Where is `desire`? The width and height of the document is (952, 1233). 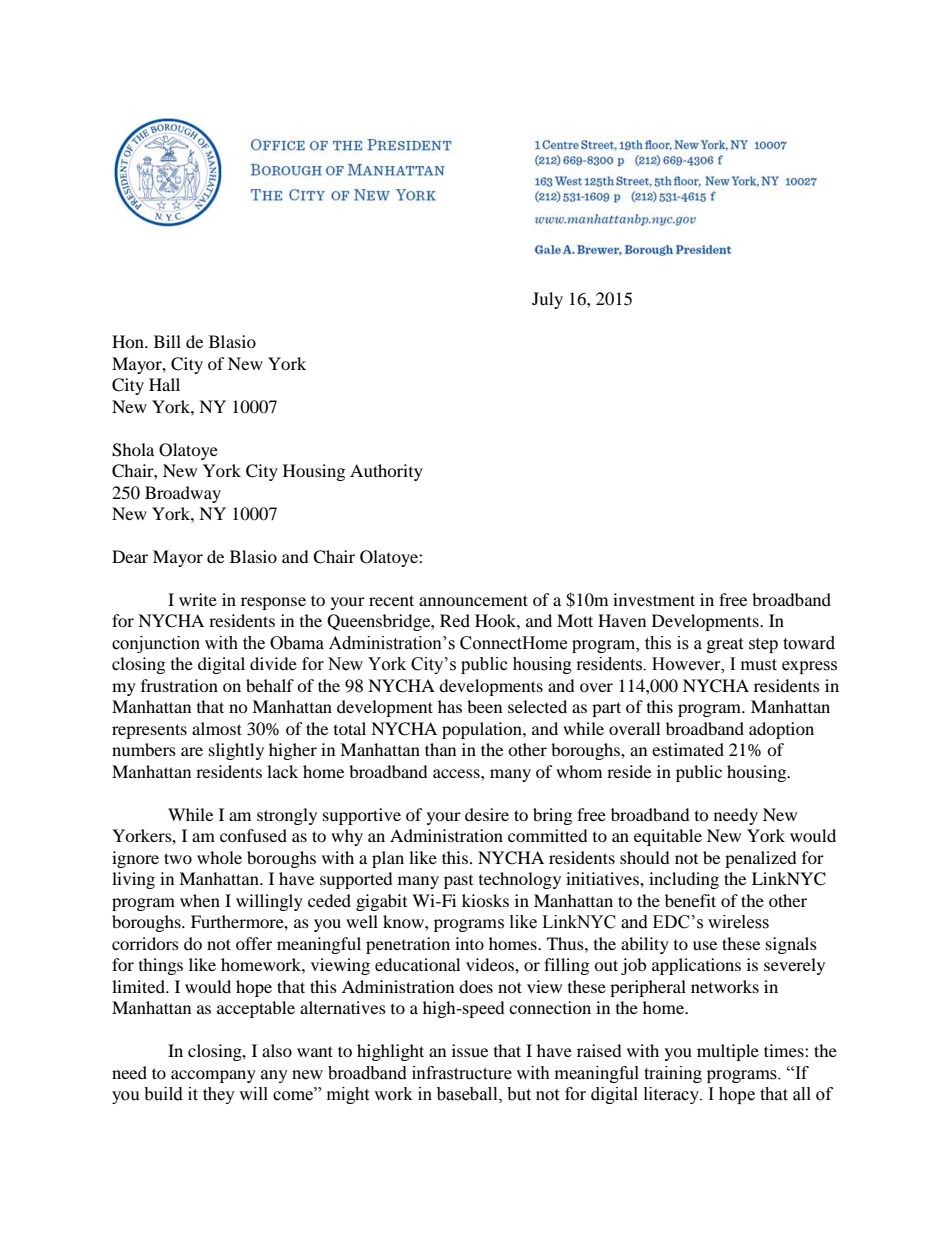
desire is located at coordinates (487, 814).
